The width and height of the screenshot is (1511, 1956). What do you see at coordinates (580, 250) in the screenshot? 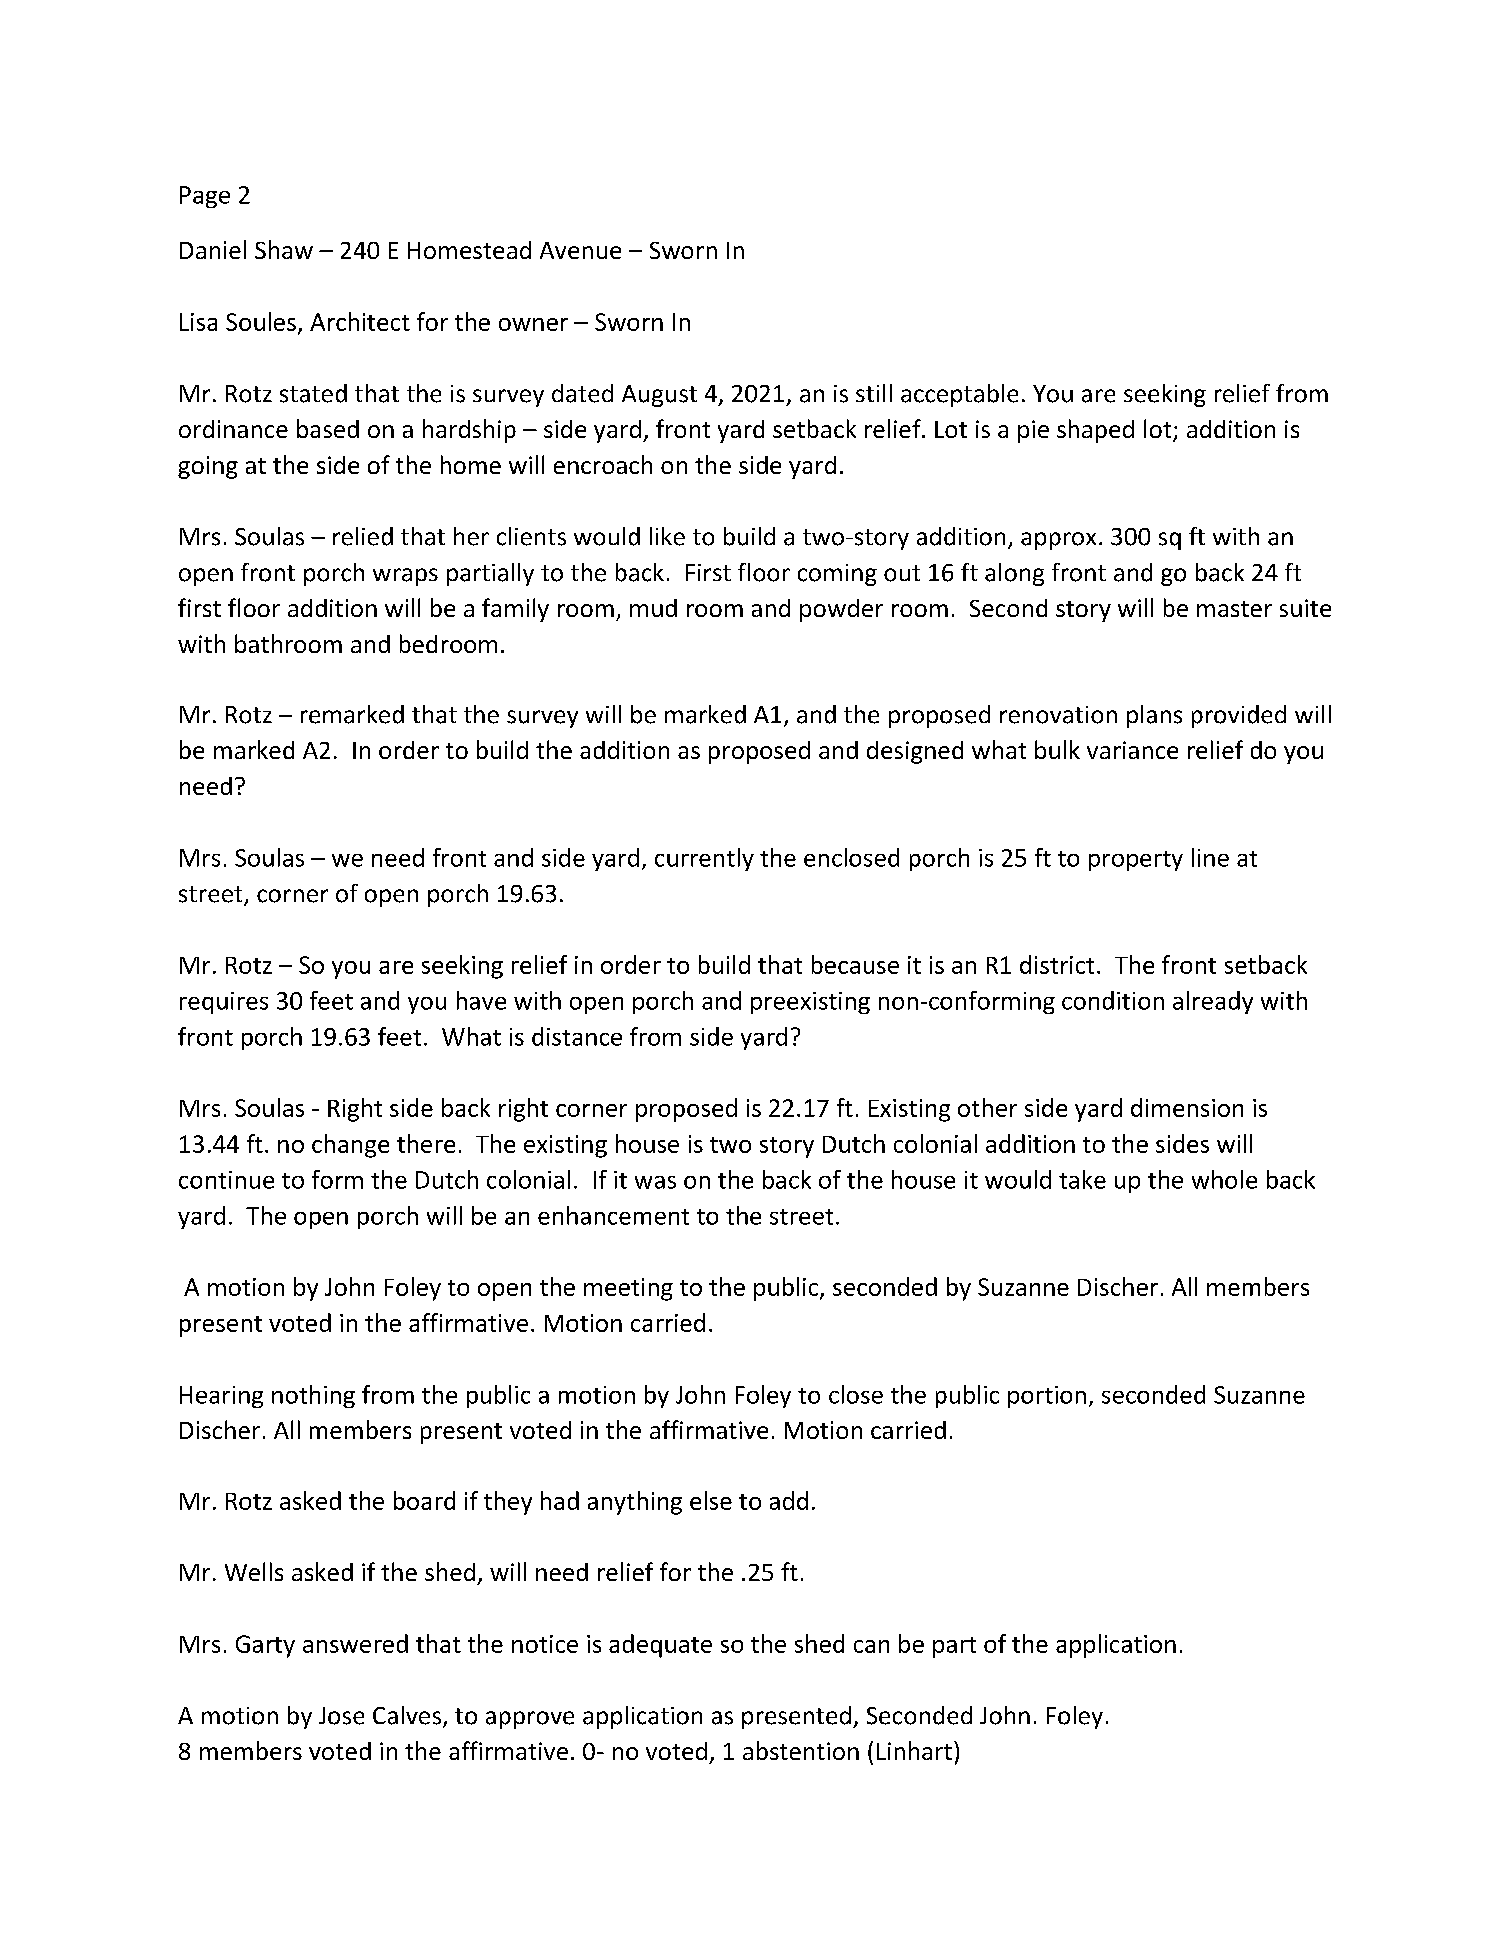
I see `Avenue` at bounding box center [580, 250].
